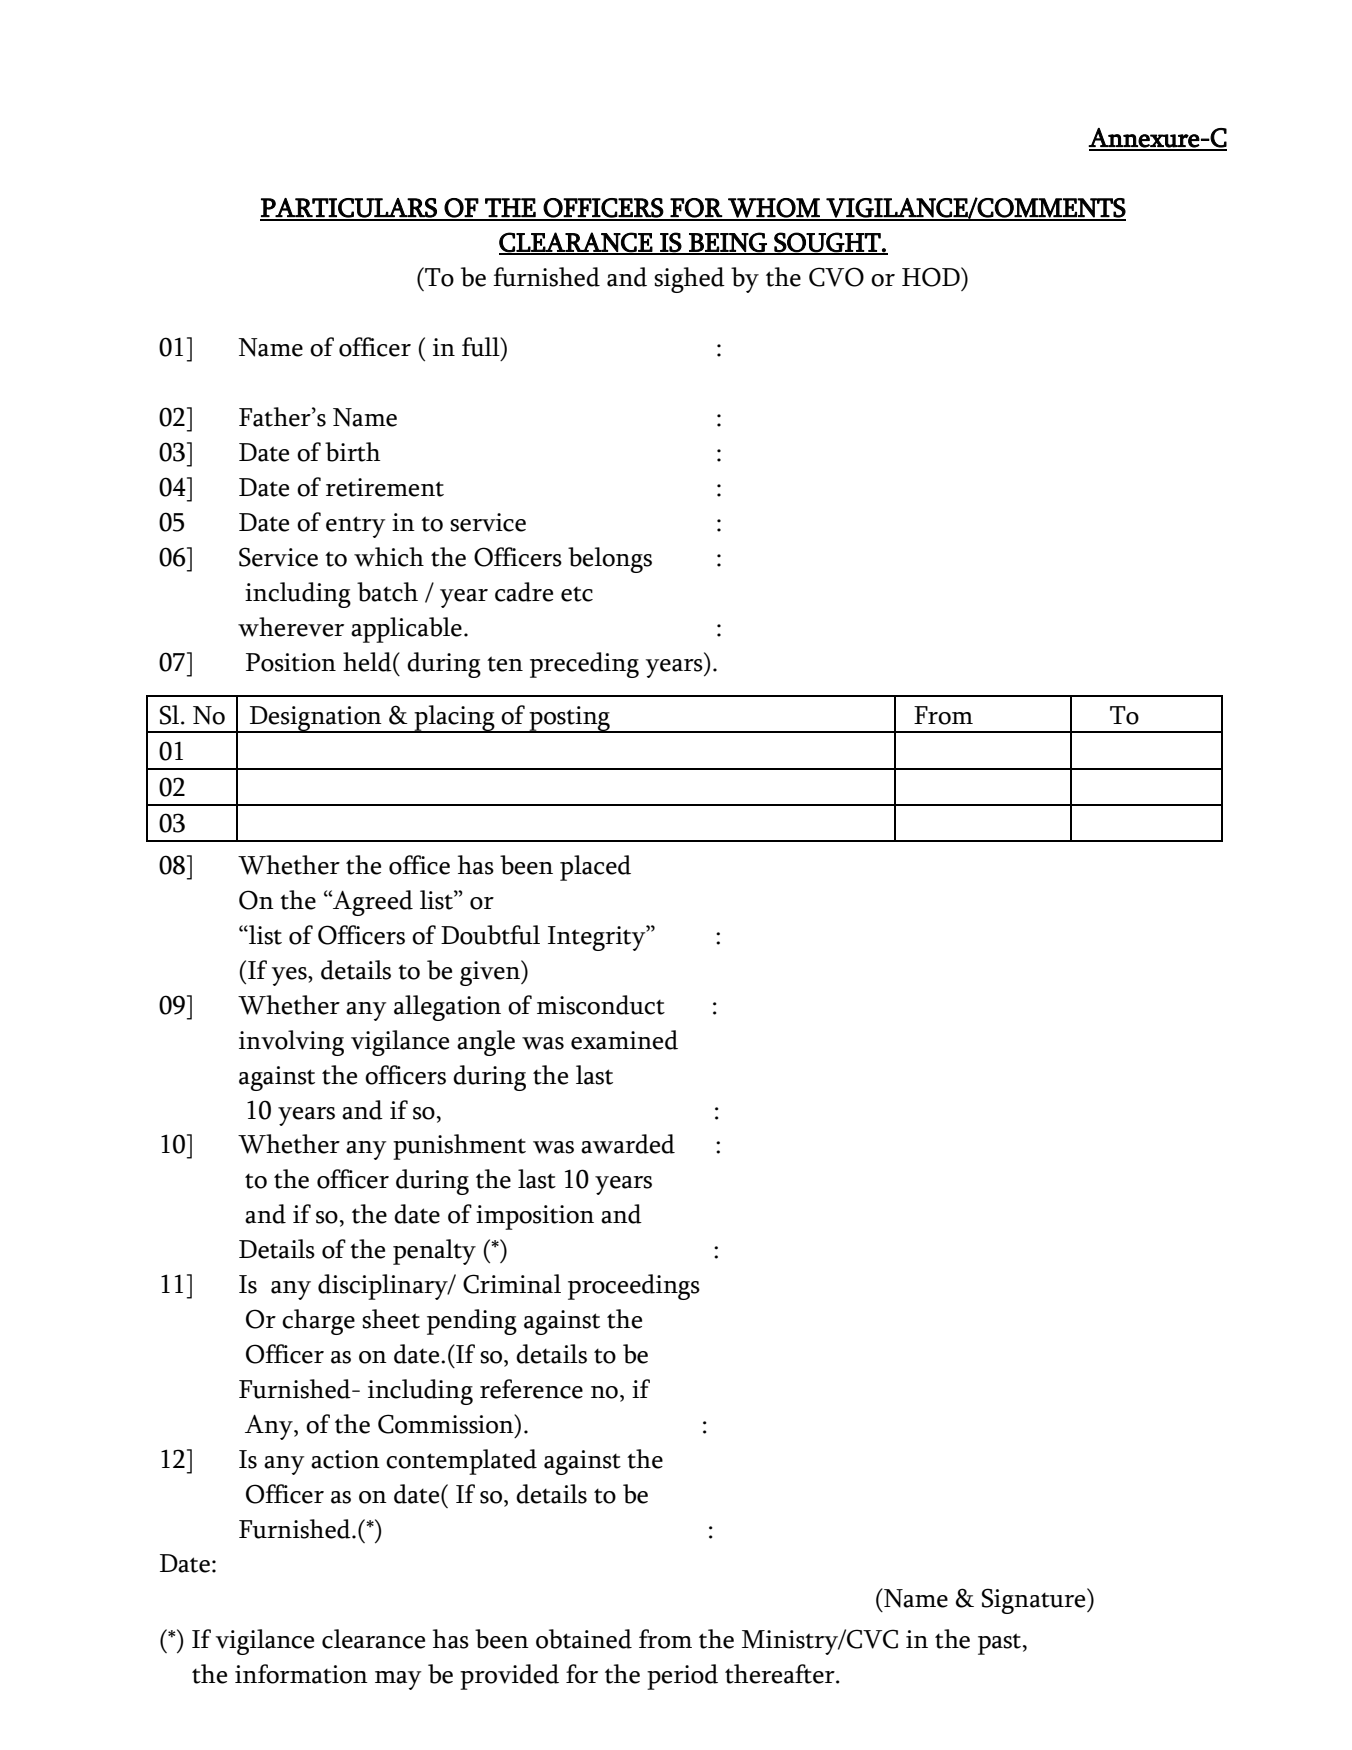 The width and height of the screenshot is (1352, 1750). I want to click on Signature, so click(1035, 1601).
